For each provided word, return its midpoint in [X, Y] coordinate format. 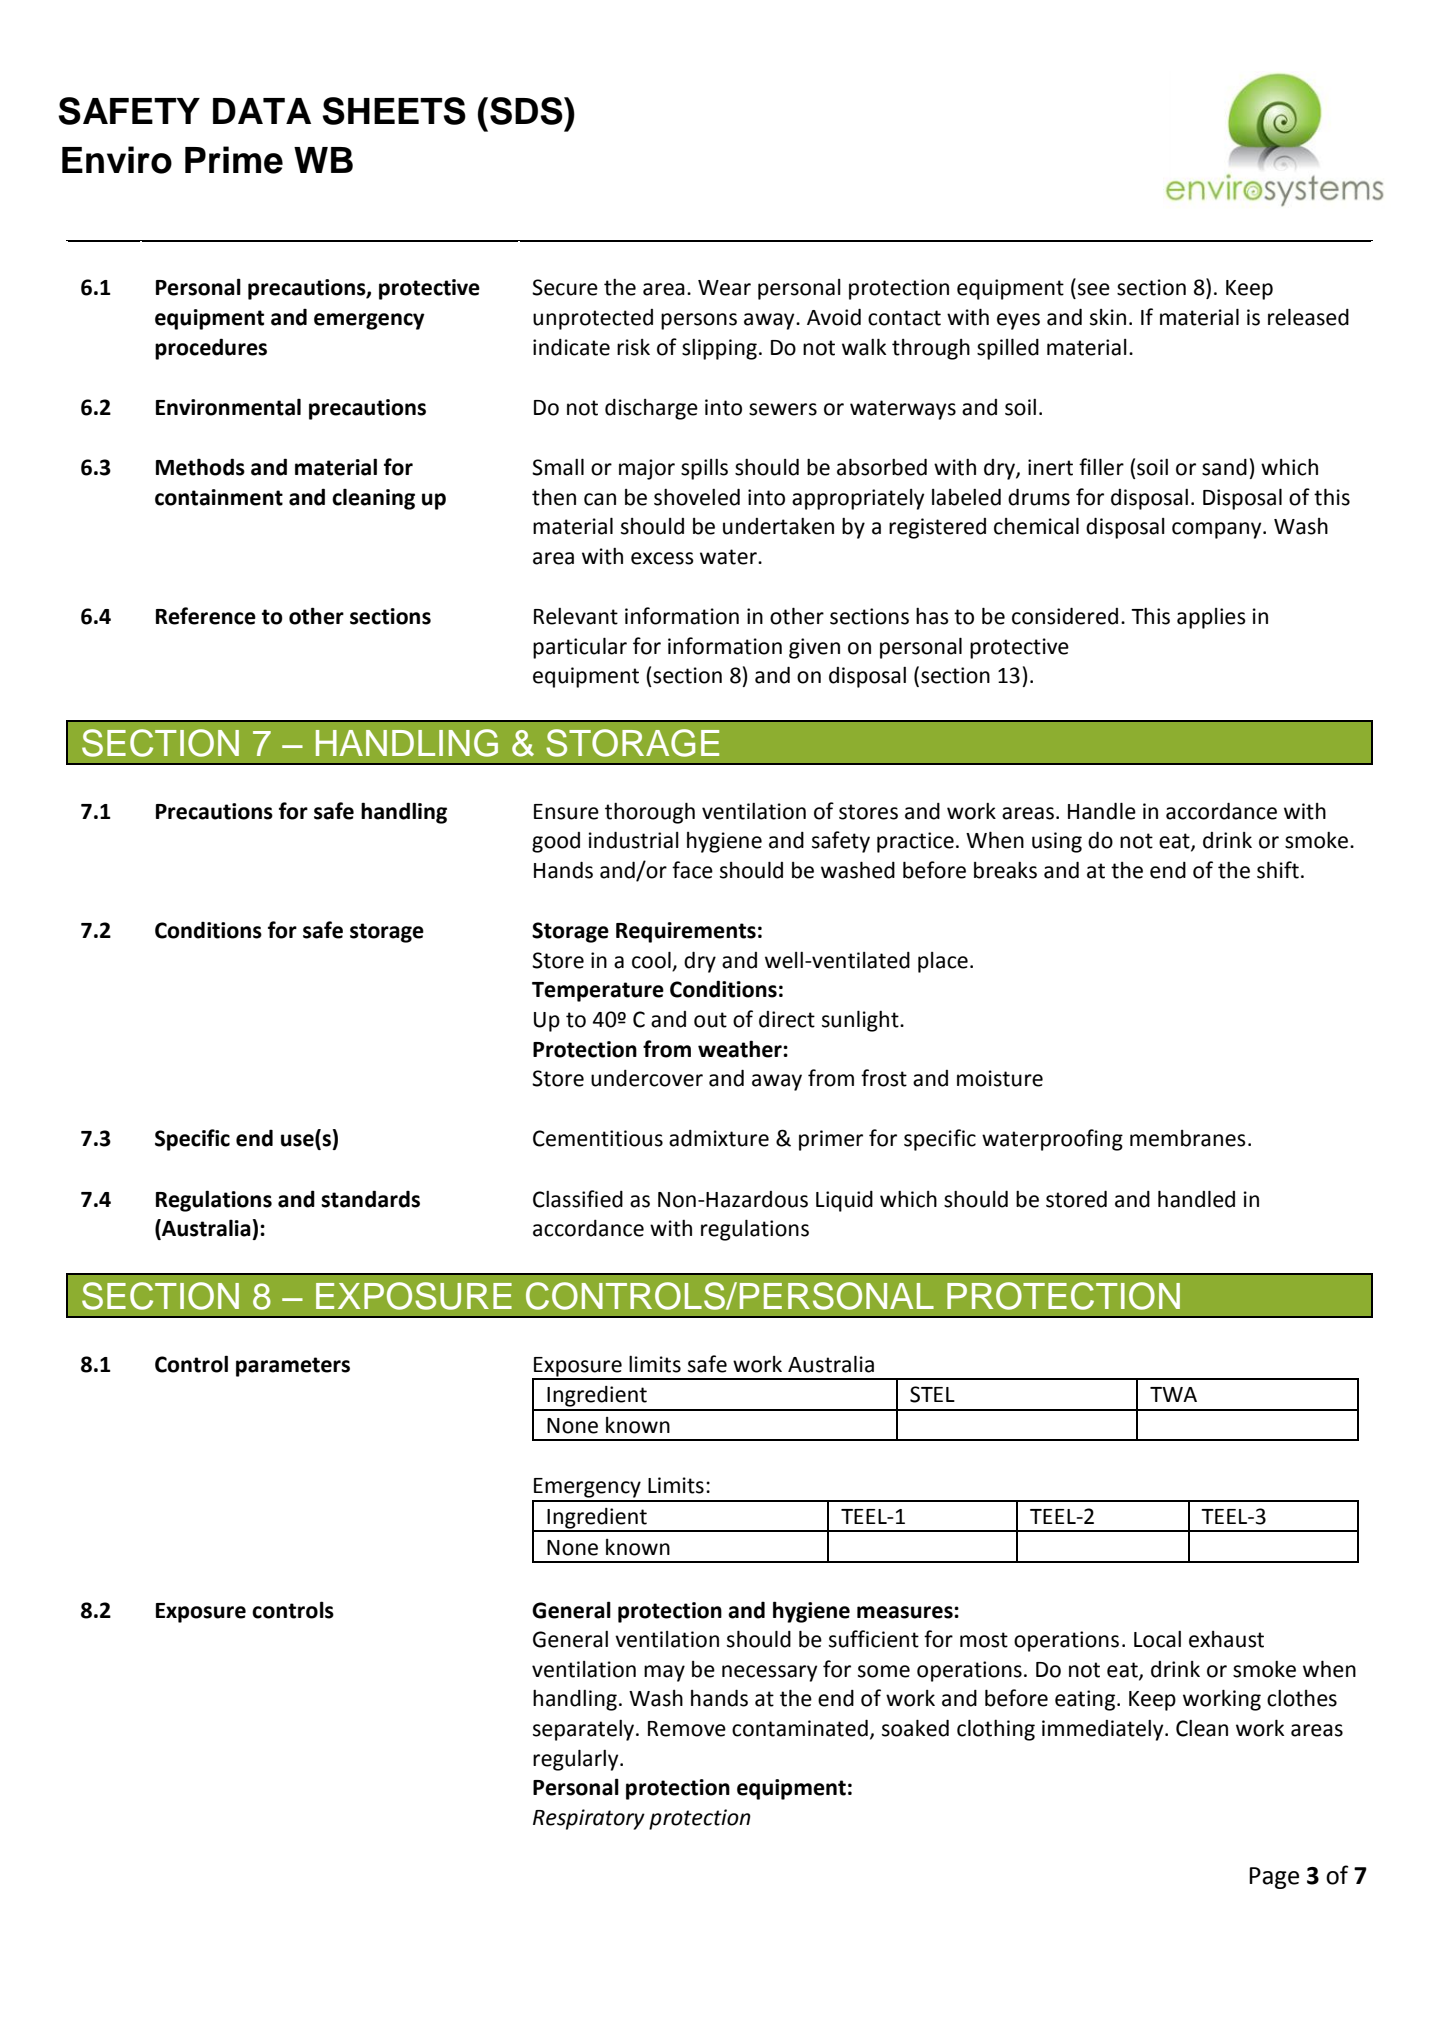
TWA [1173, 1394]
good [556, 842]
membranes [1188, 1138]
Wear [724, 288]
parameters [293, 1367]
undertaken [778, 526]
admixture [719, 1138]
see [1094, 289]
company [1218, 530]
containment [219, 497]
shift [1278, 870]
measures [906, 1612]
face [692, 870]
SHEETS [394, 111]
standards [370, 1199]
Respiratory [589, 1819]
